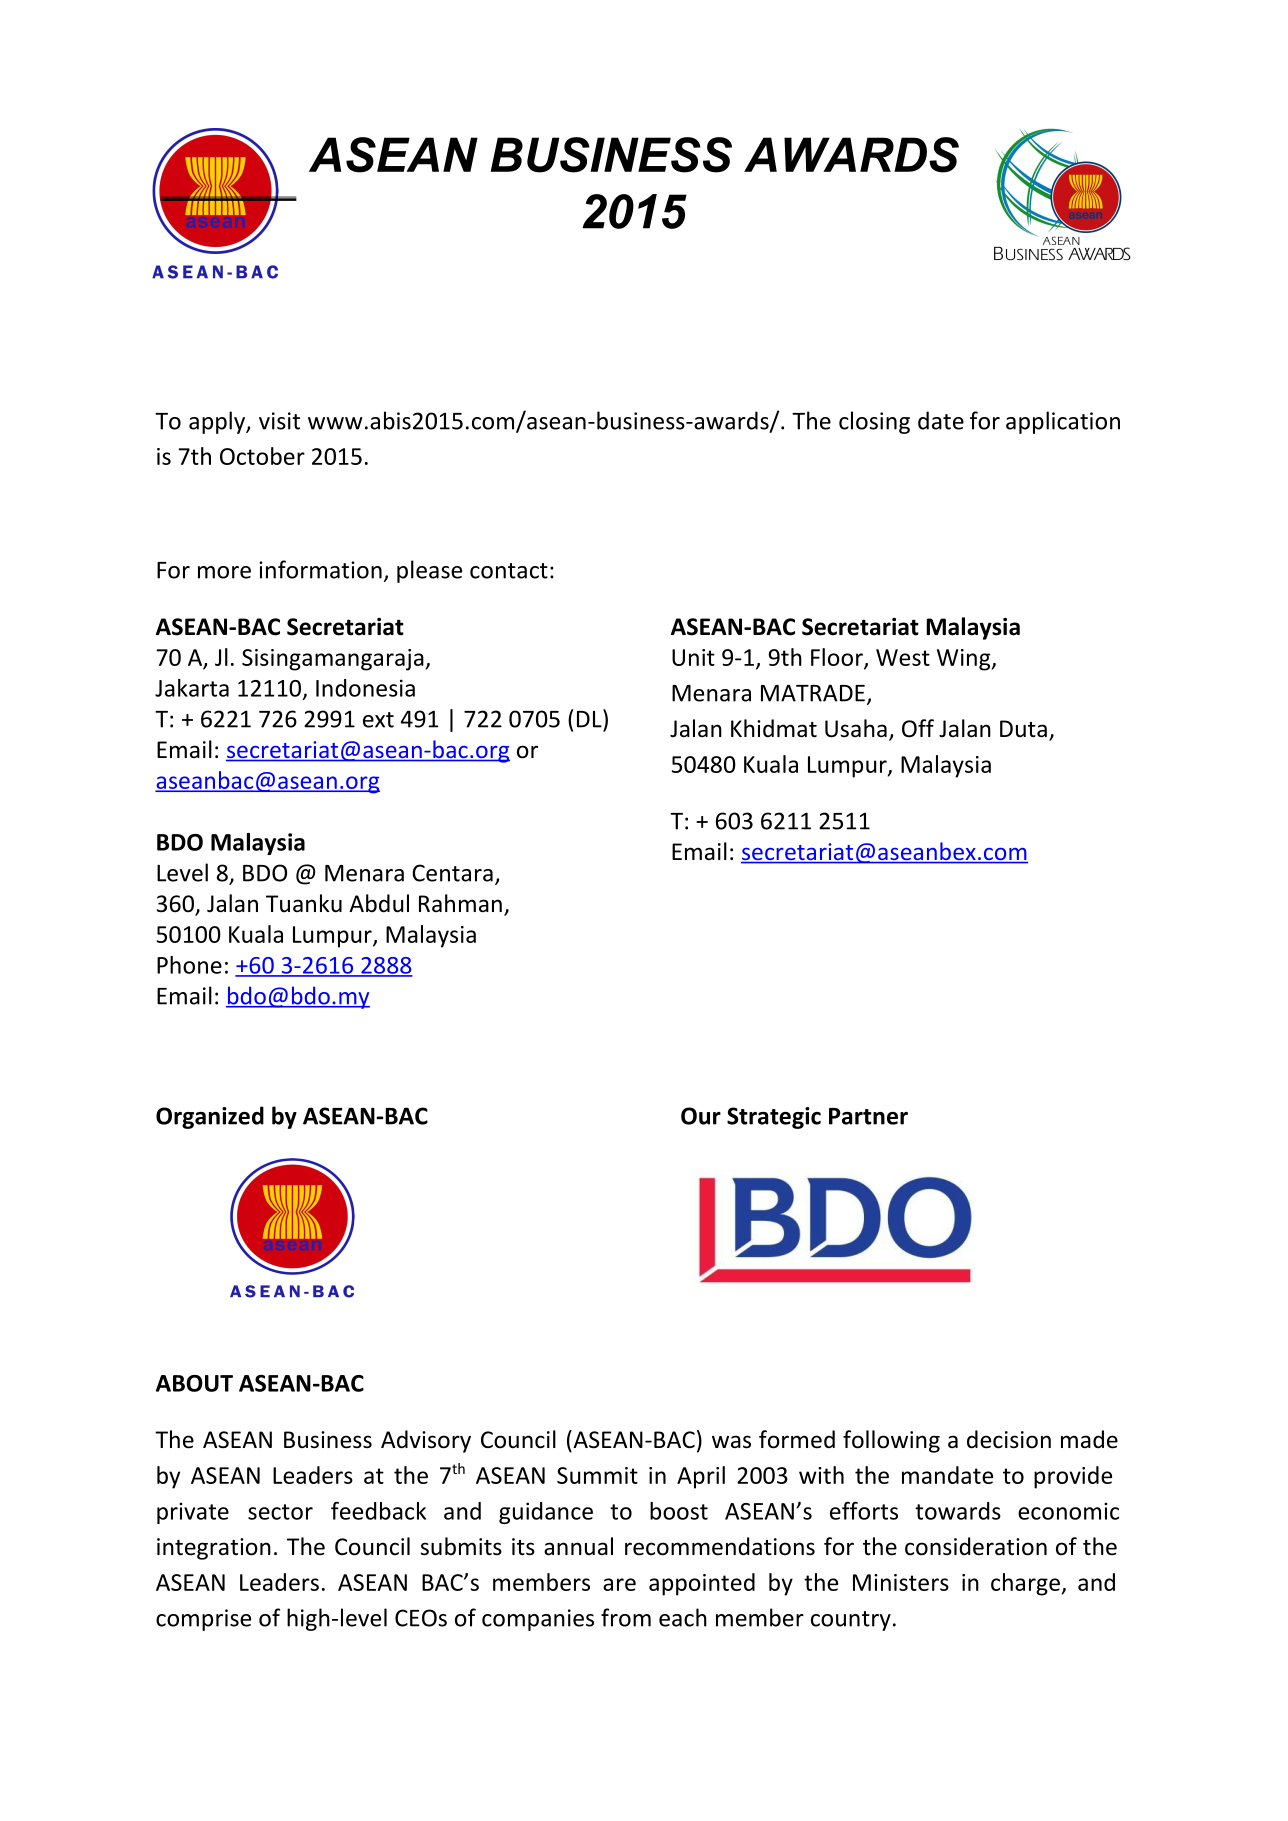 This screenshot has width=1288, height=1821. I want to click on October, so click(262, 456).
